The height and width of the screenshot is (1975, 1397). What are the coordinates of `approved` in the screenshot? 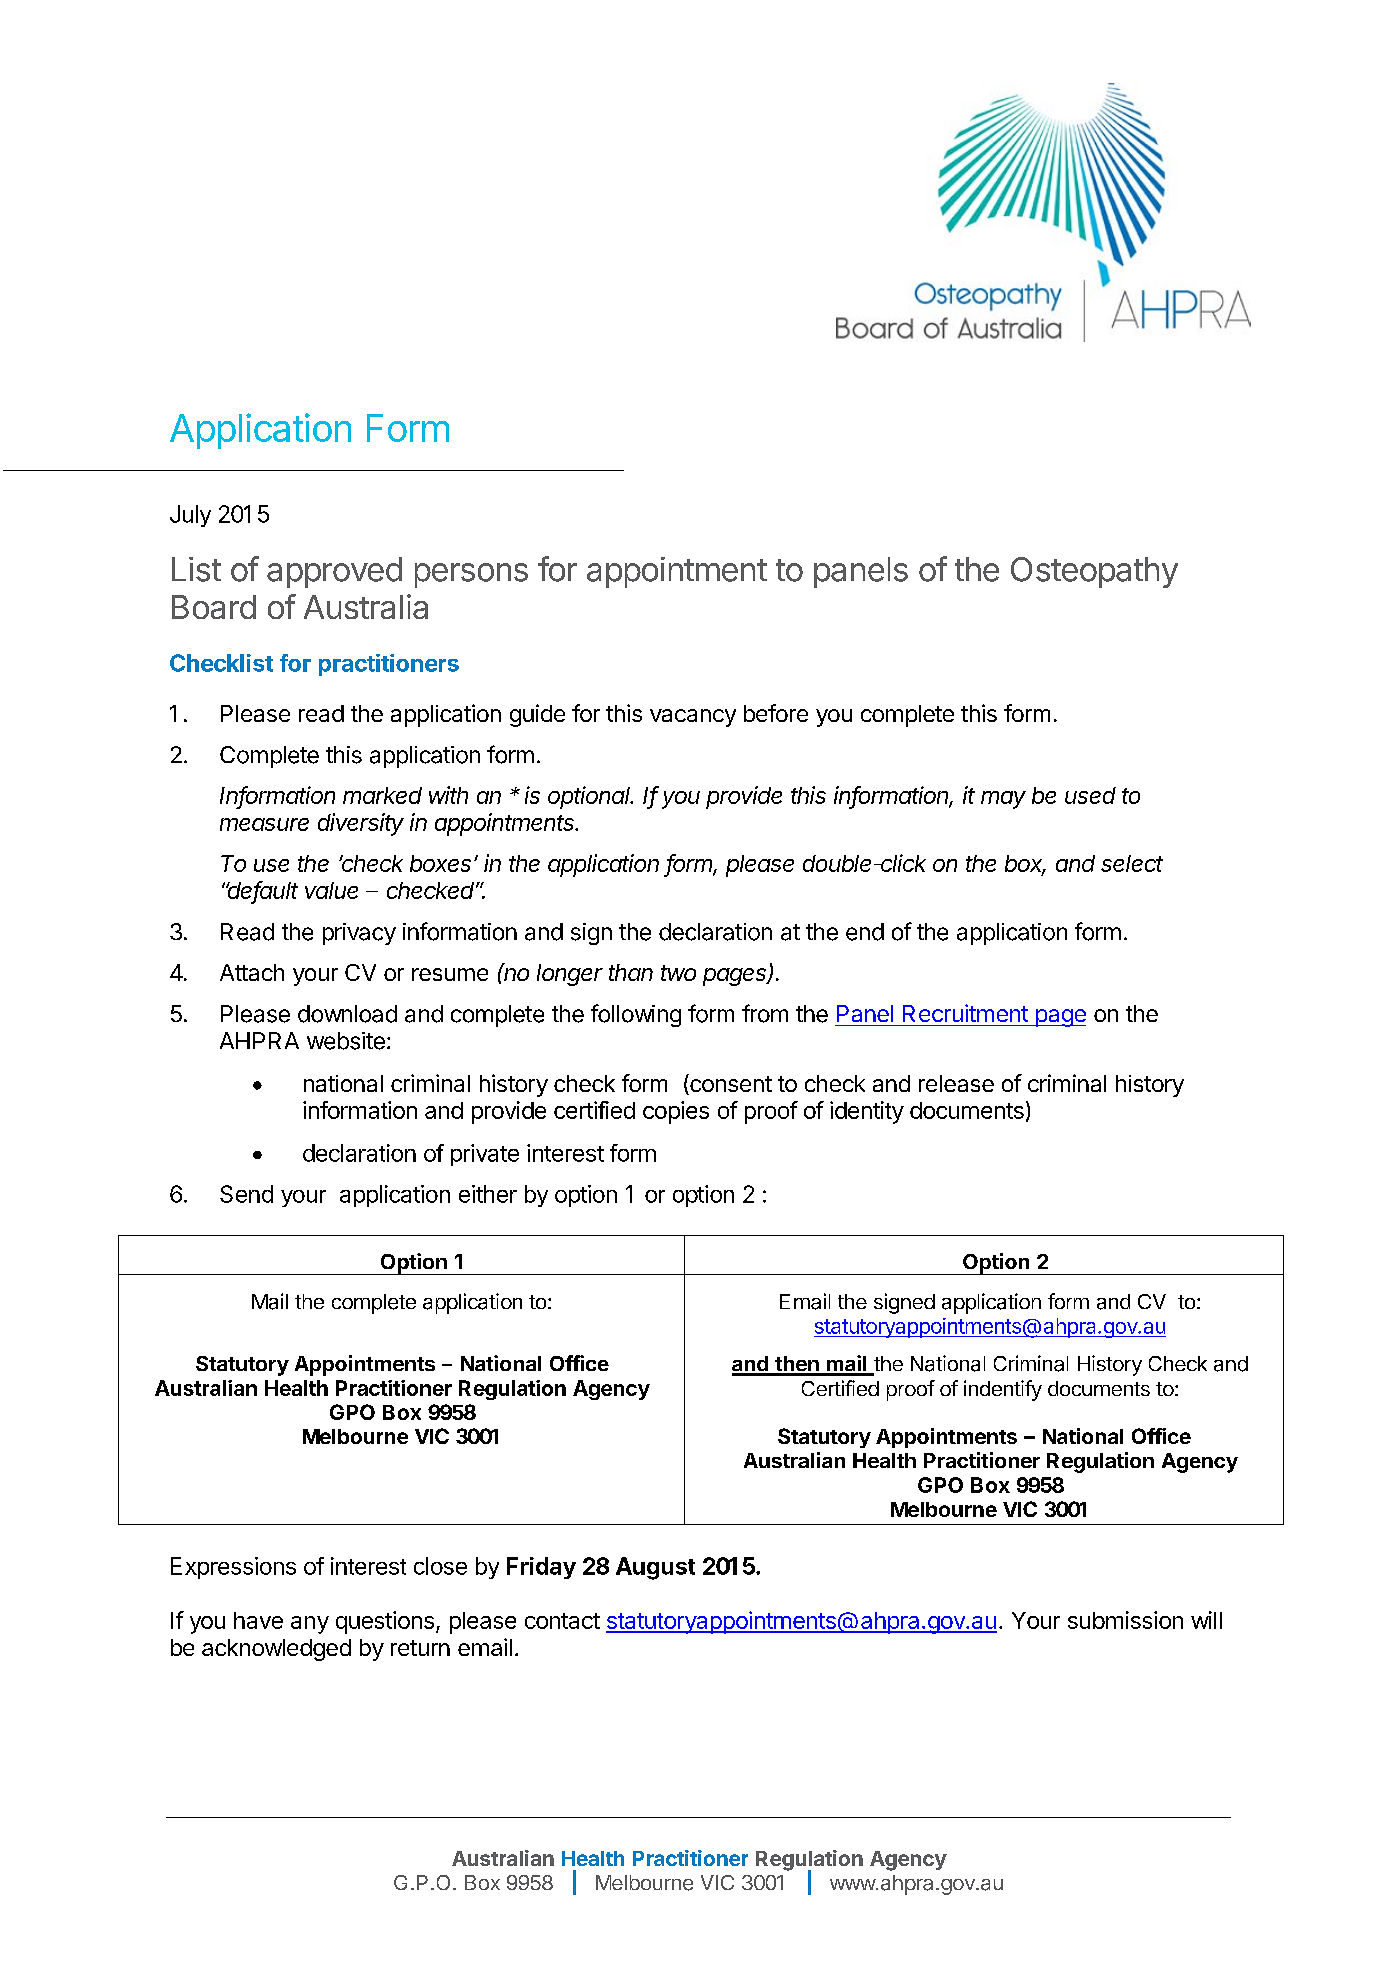 It's located at (334, 572).
